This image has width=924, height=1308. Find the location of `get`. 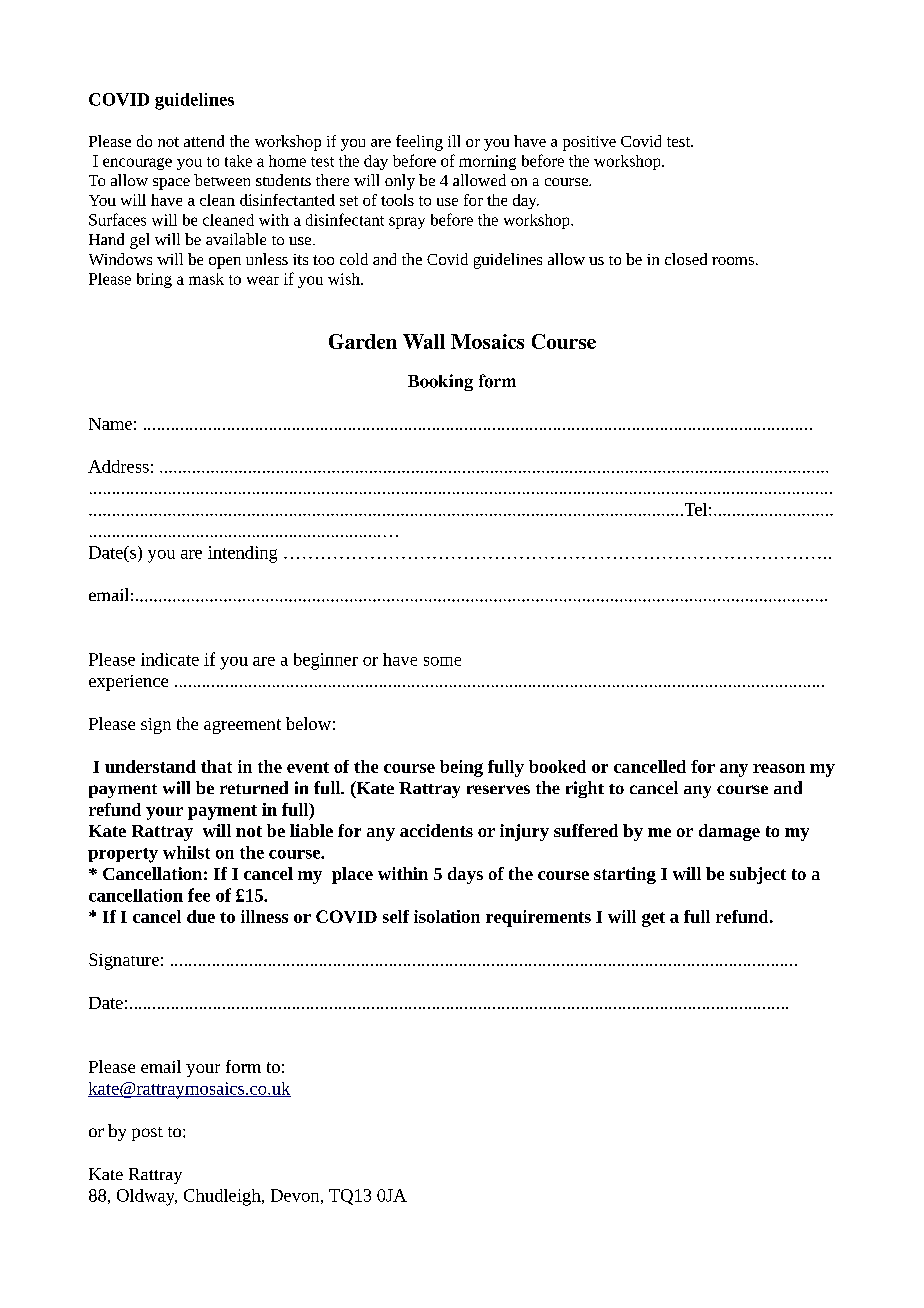

get is located at coordinates (653, 919).
